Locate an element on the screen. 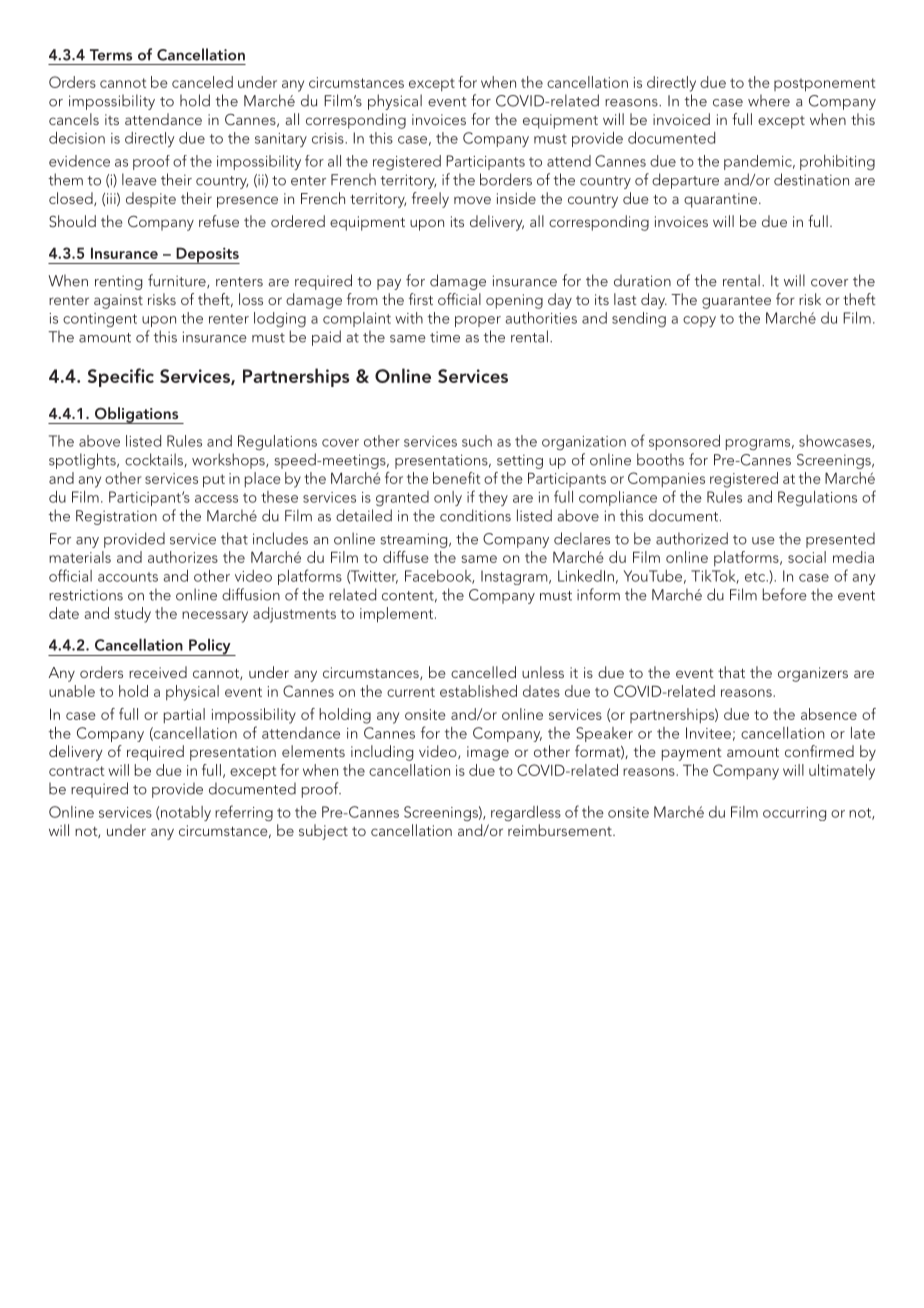 The height and width of the screenshot is (1308, 924). crisis is located at coordinates (329, 138).
